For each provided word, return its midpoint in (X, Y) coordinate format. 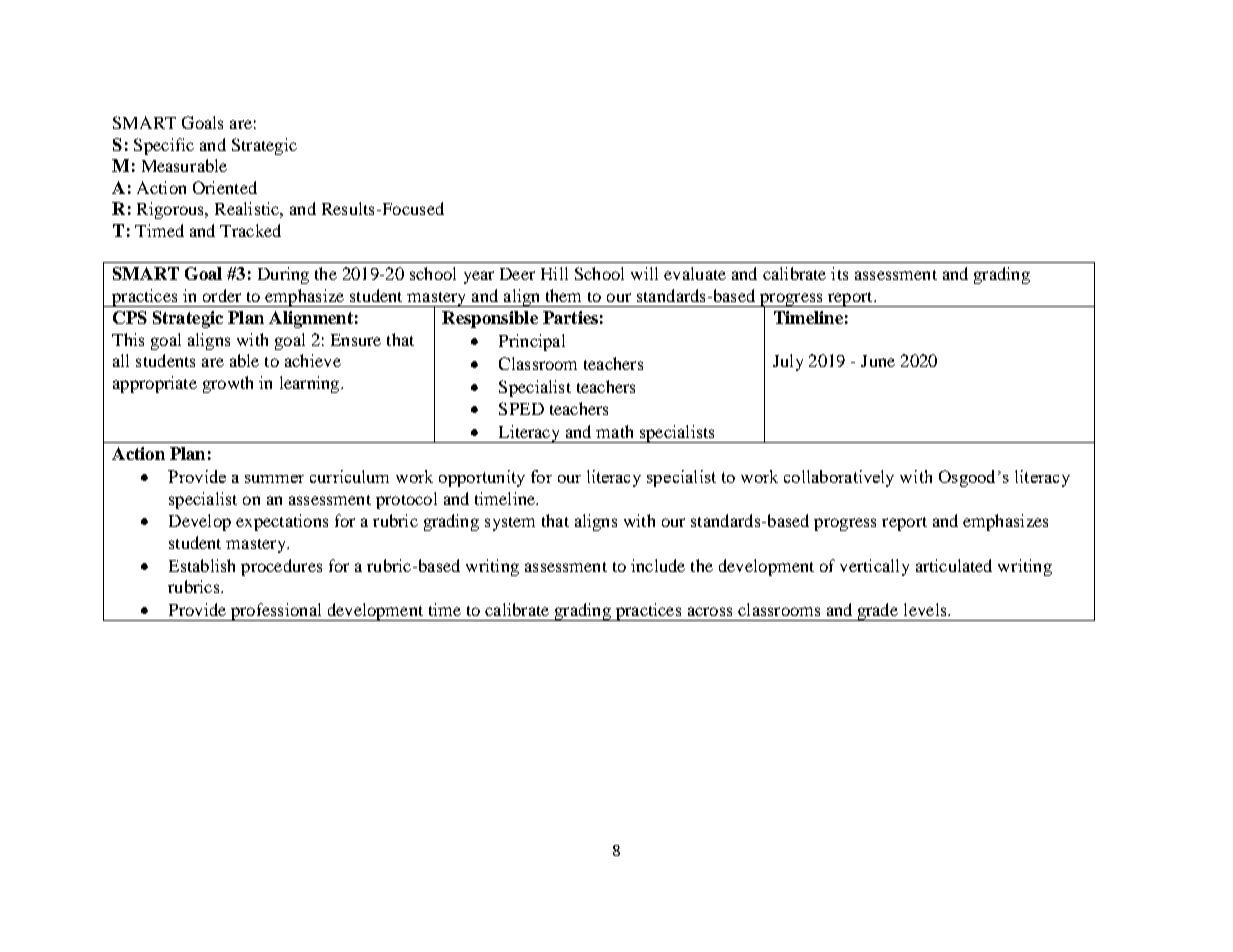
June (878, 361)
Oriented (225, 187)
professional (276, 612)
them (563, 295)
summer (274, 479)
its (839, 273)
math (614, 431)
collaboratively (839, 478)
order (222, 295)
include (658, 565)
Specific (164, 146)
